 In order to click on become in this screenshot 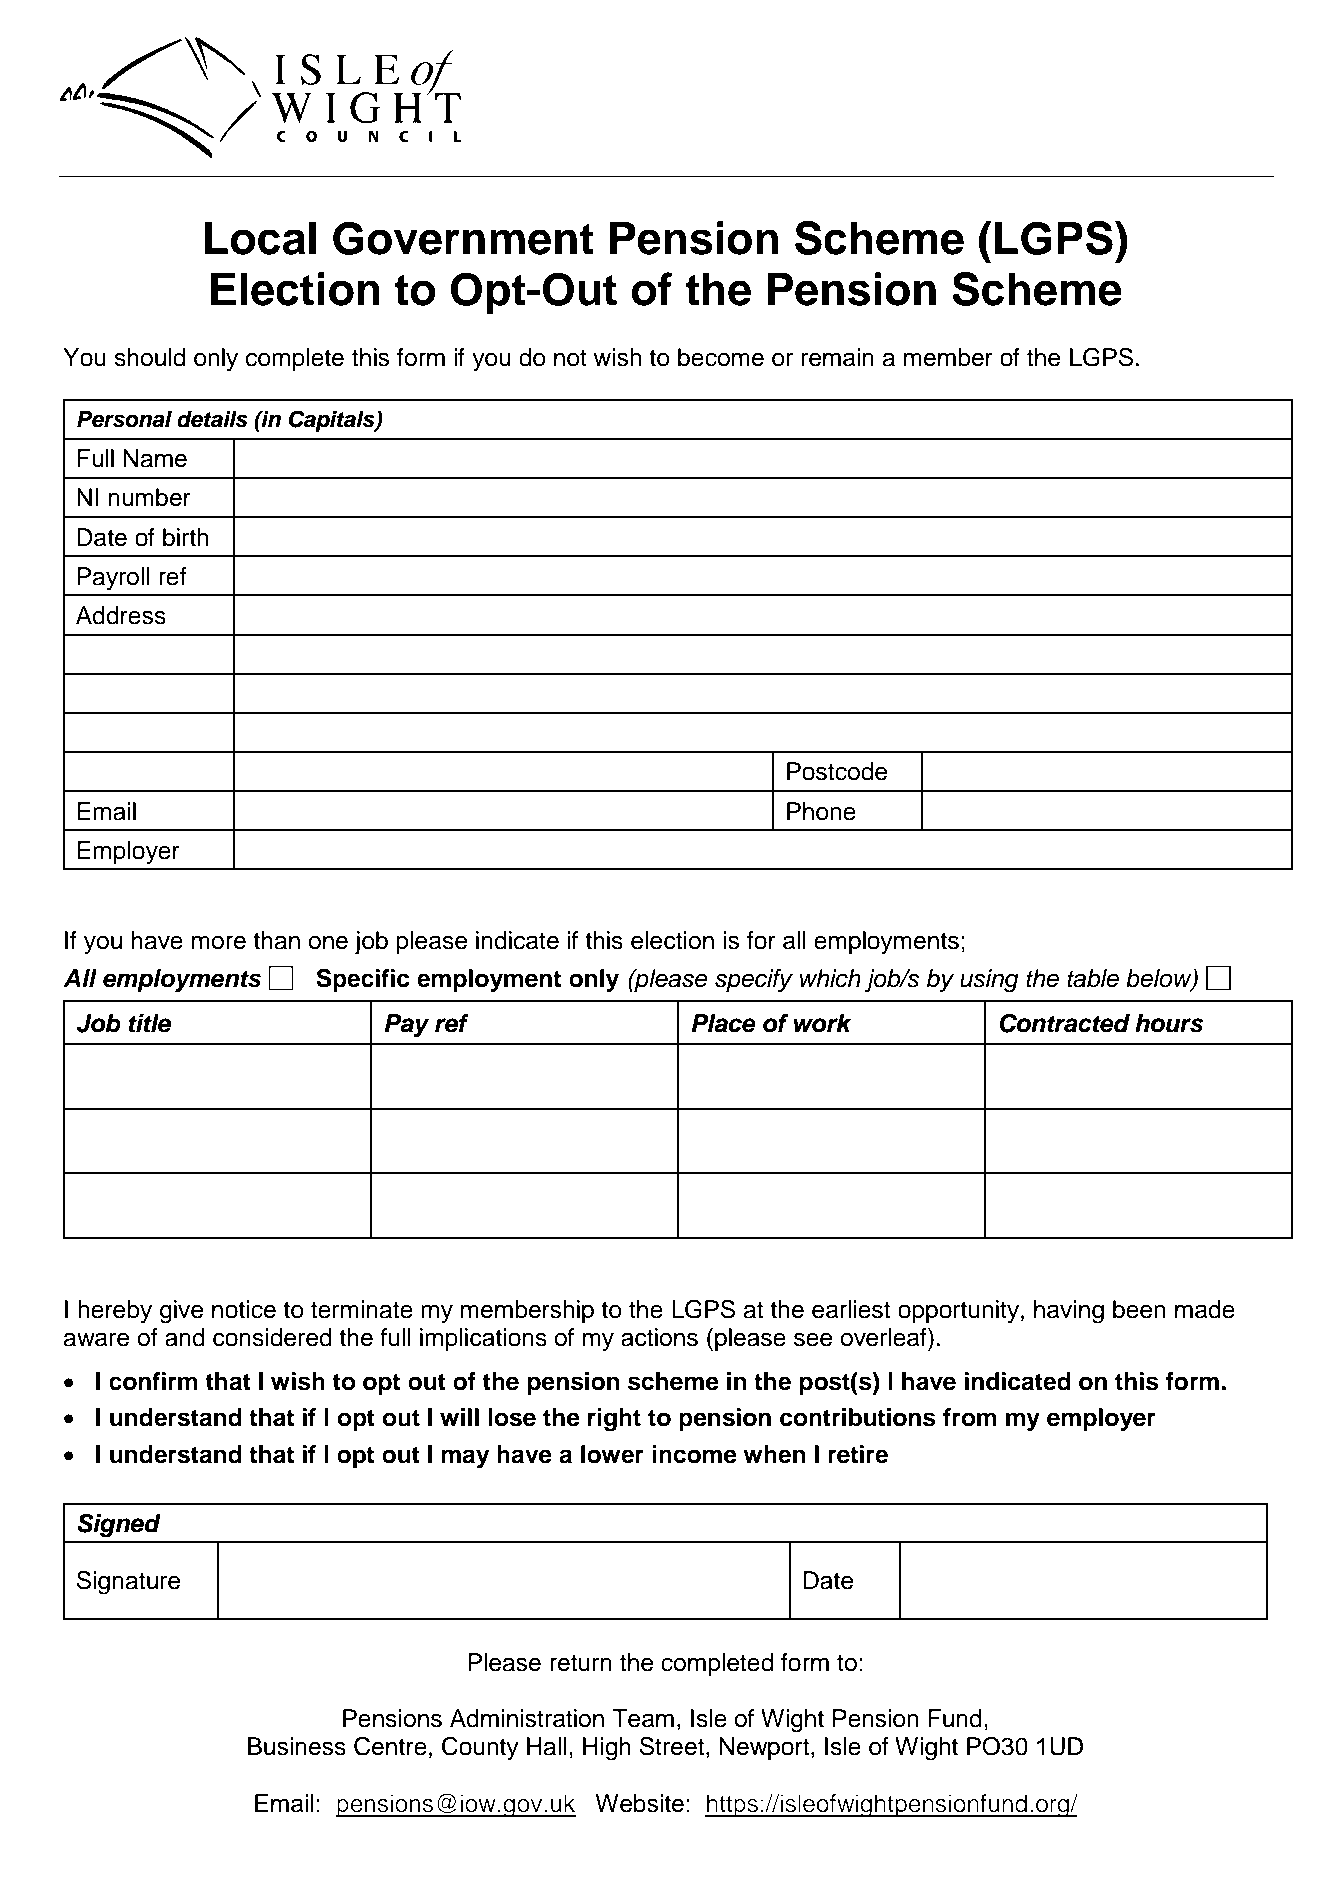, I will do `click(721, 357)`.
